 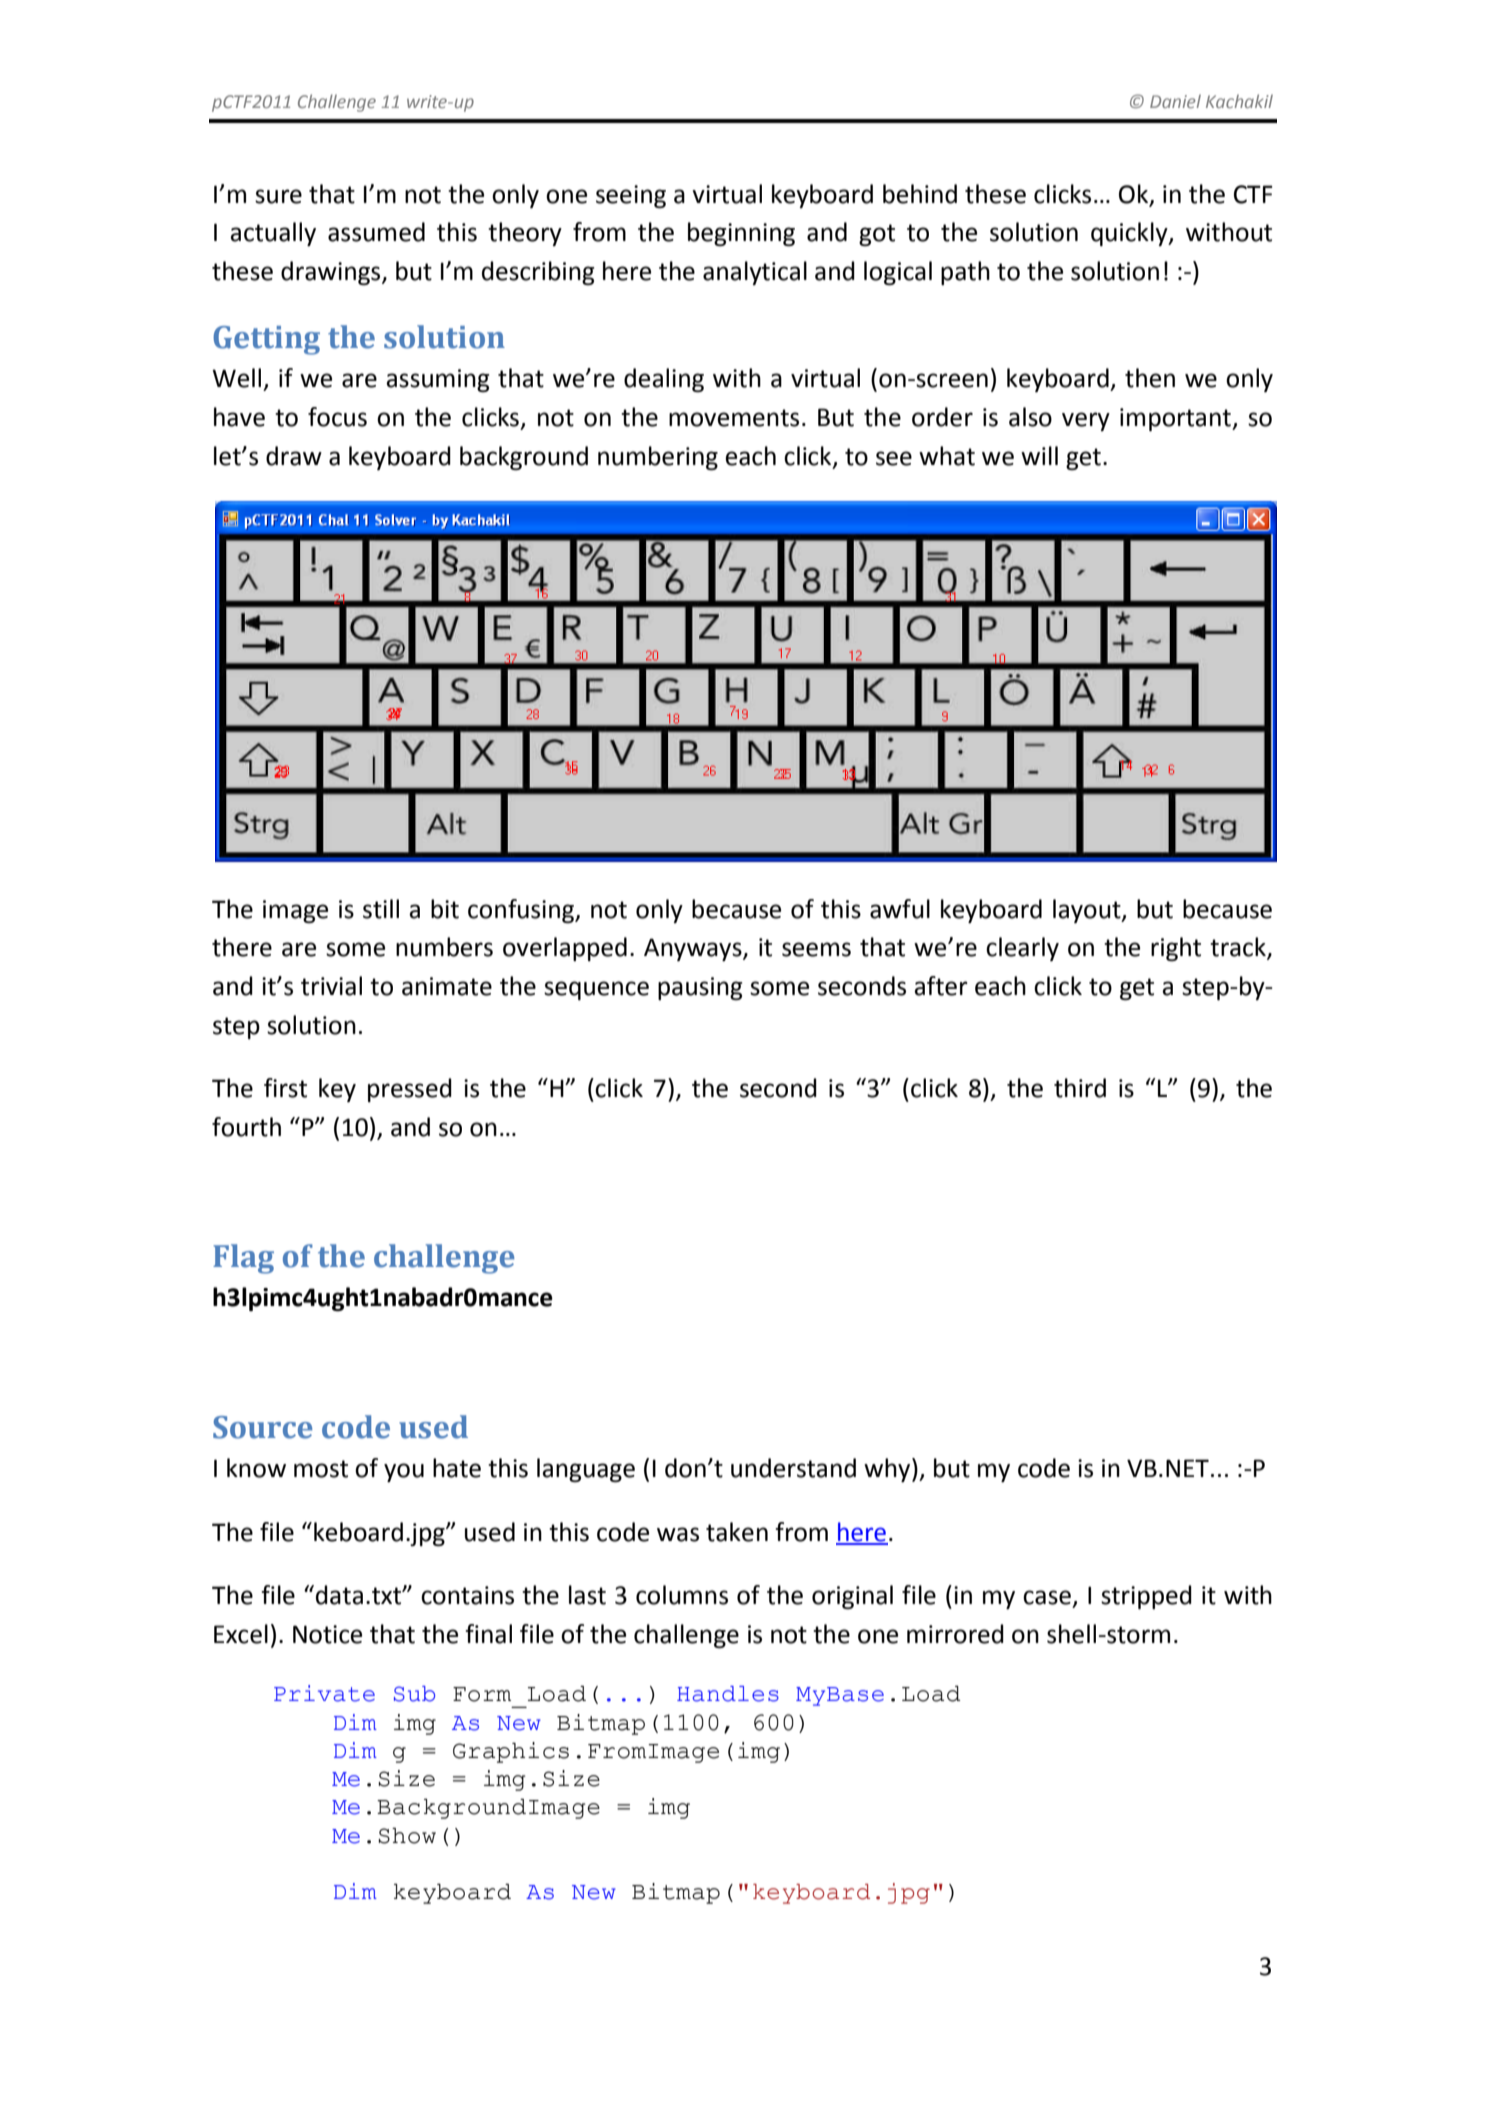 What do you see at coordinates (278, 196) in the screenshot?
I see `sure` at bounding box center [278, 196].
